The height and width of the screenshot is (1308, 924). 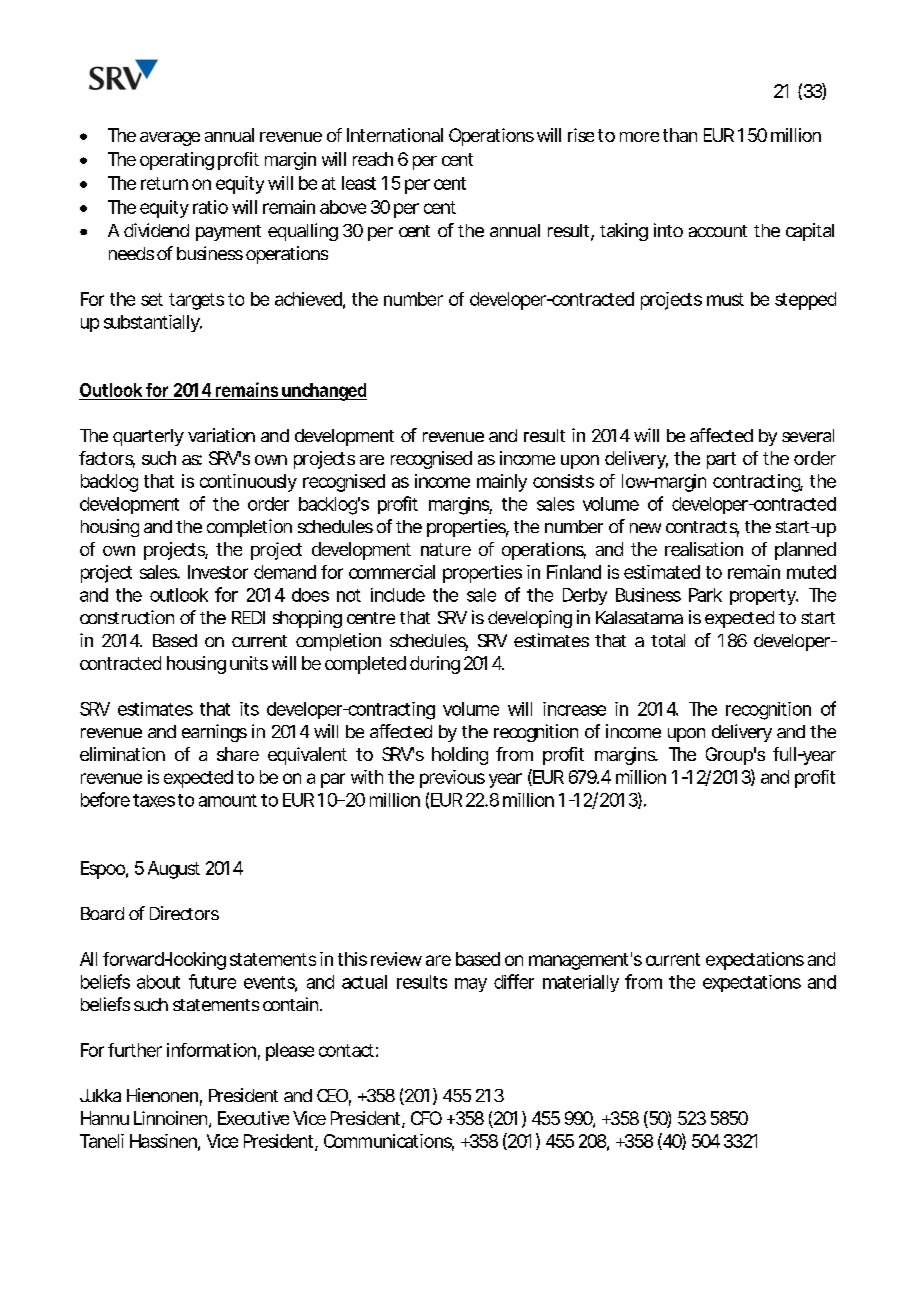 I want to click on Directors, so click(x=184, y=913).
